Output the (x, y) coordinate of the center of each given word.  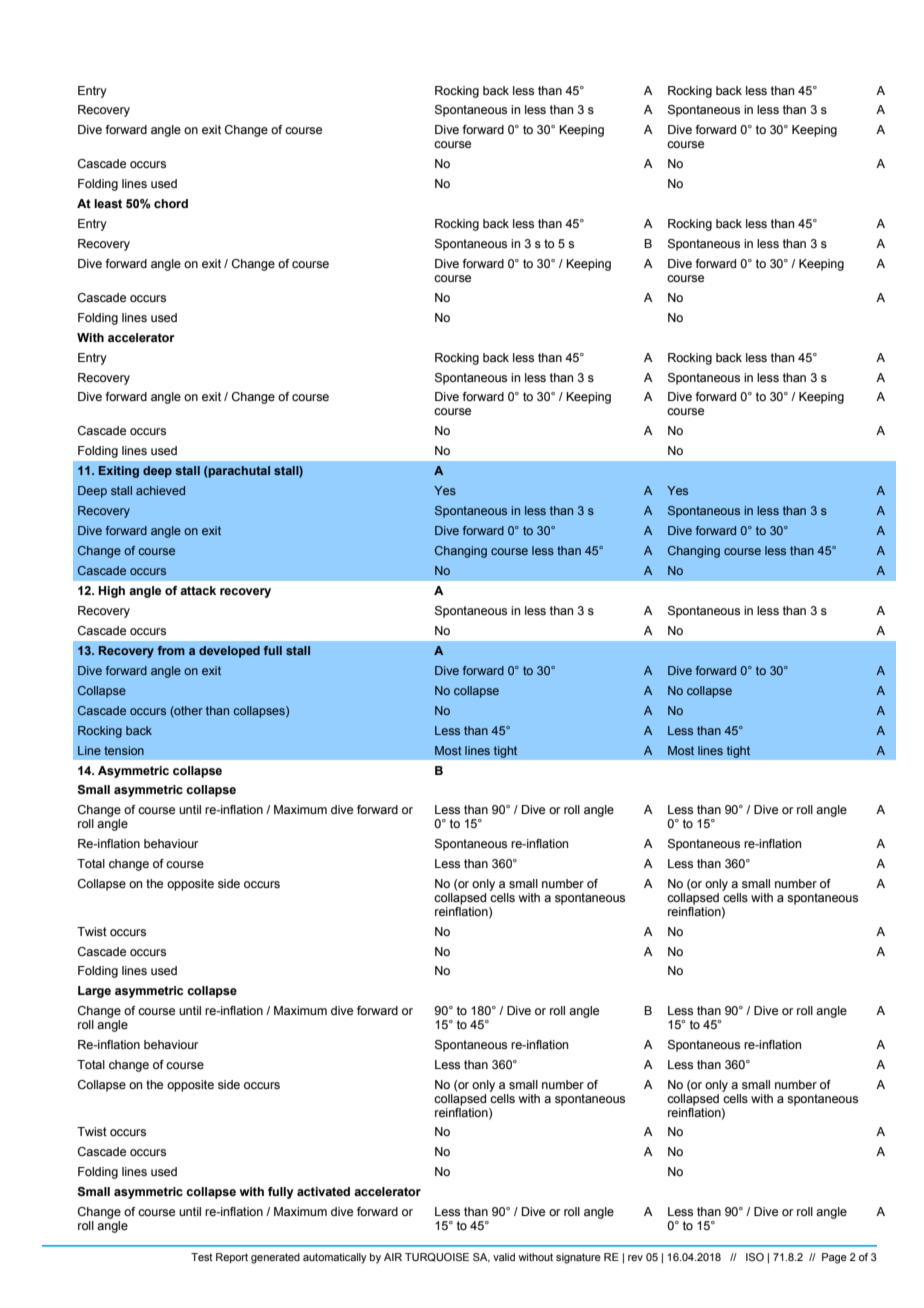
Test (202, 1257)
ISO (755, 1257)
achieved (160, 490)
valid (504, 1257)
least (108, 203)
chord (171, 203)
